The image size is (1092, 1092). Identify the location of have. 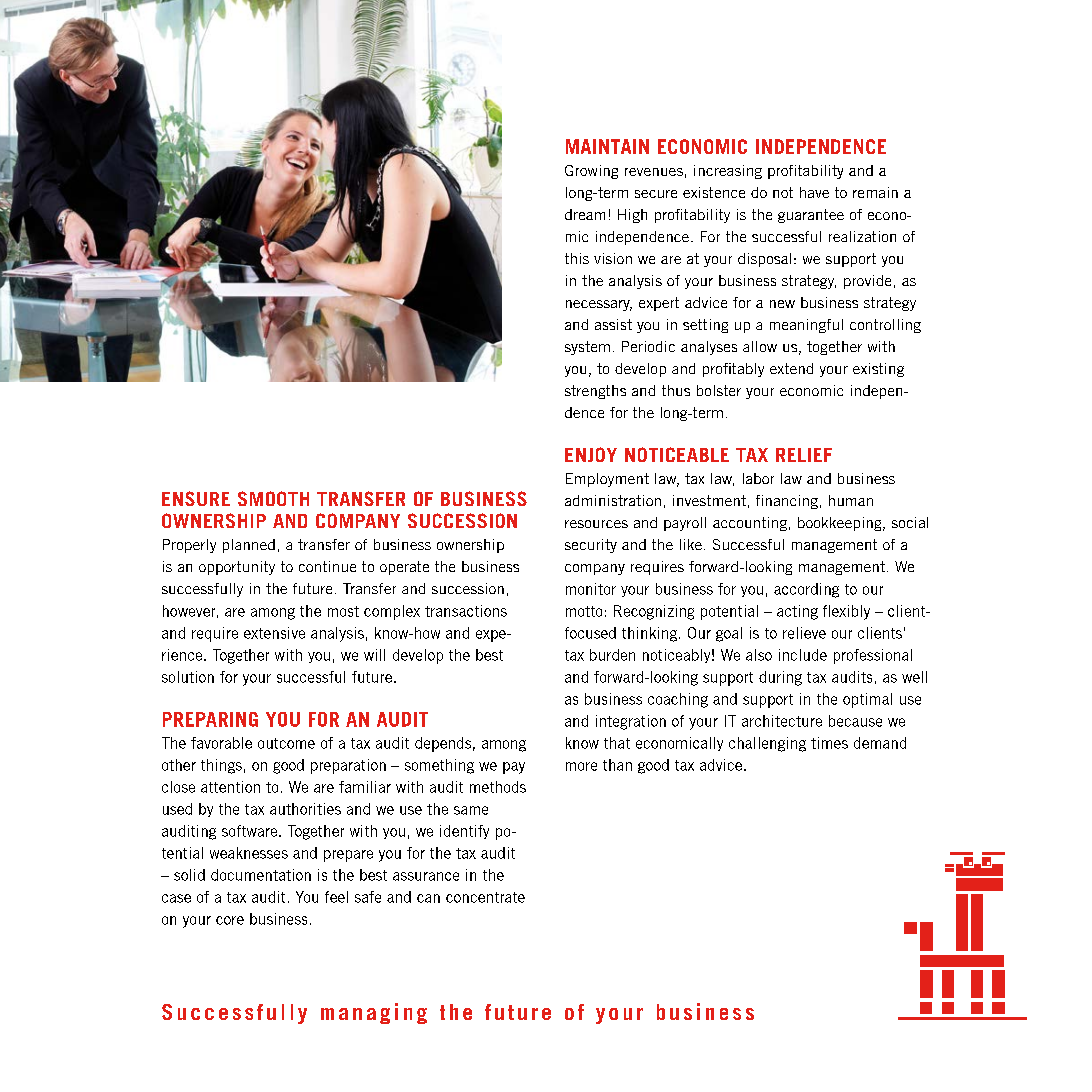
(814, 192).
